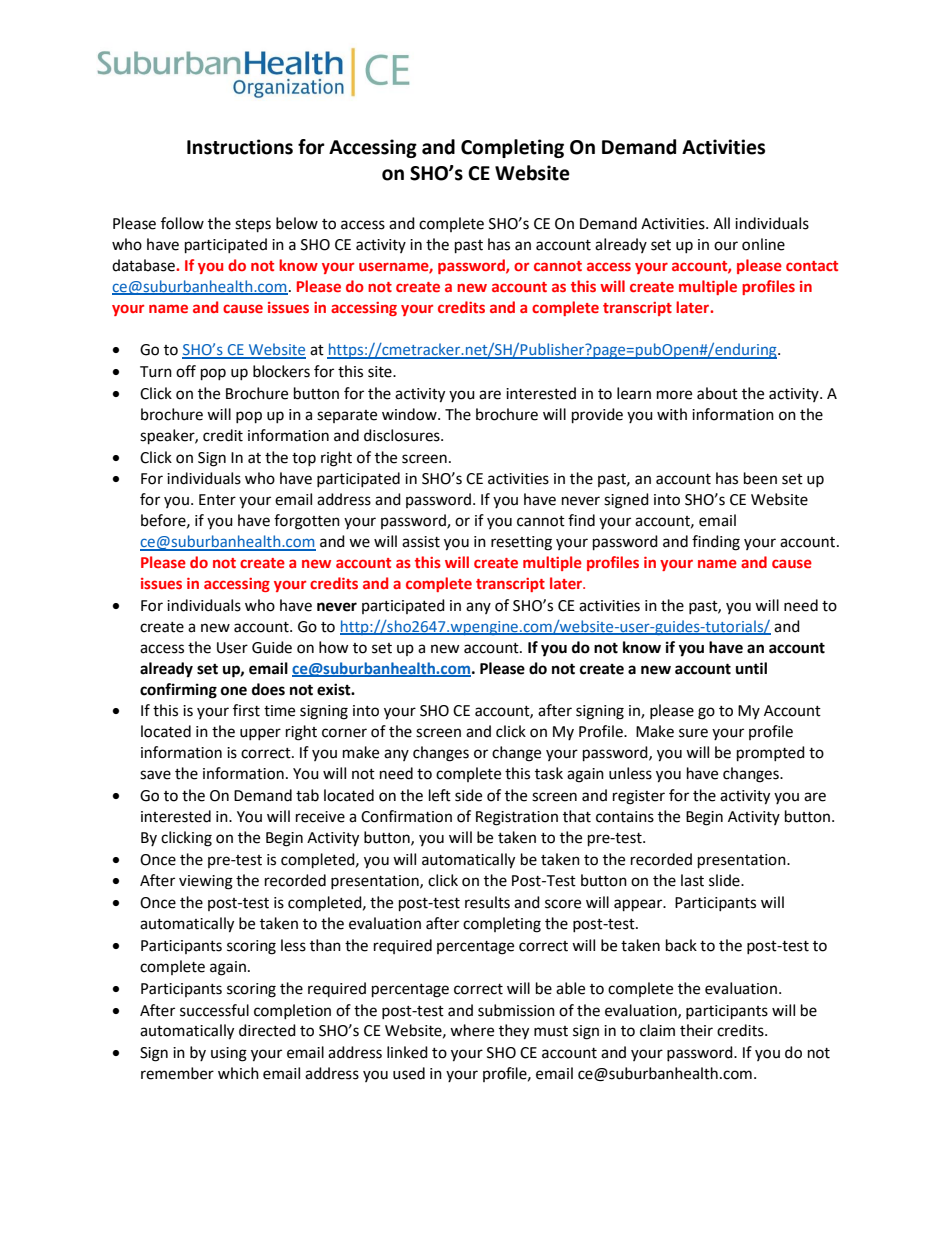 The width and height of the document is (952, 1233). I want to click on online, so click(763, 244).
